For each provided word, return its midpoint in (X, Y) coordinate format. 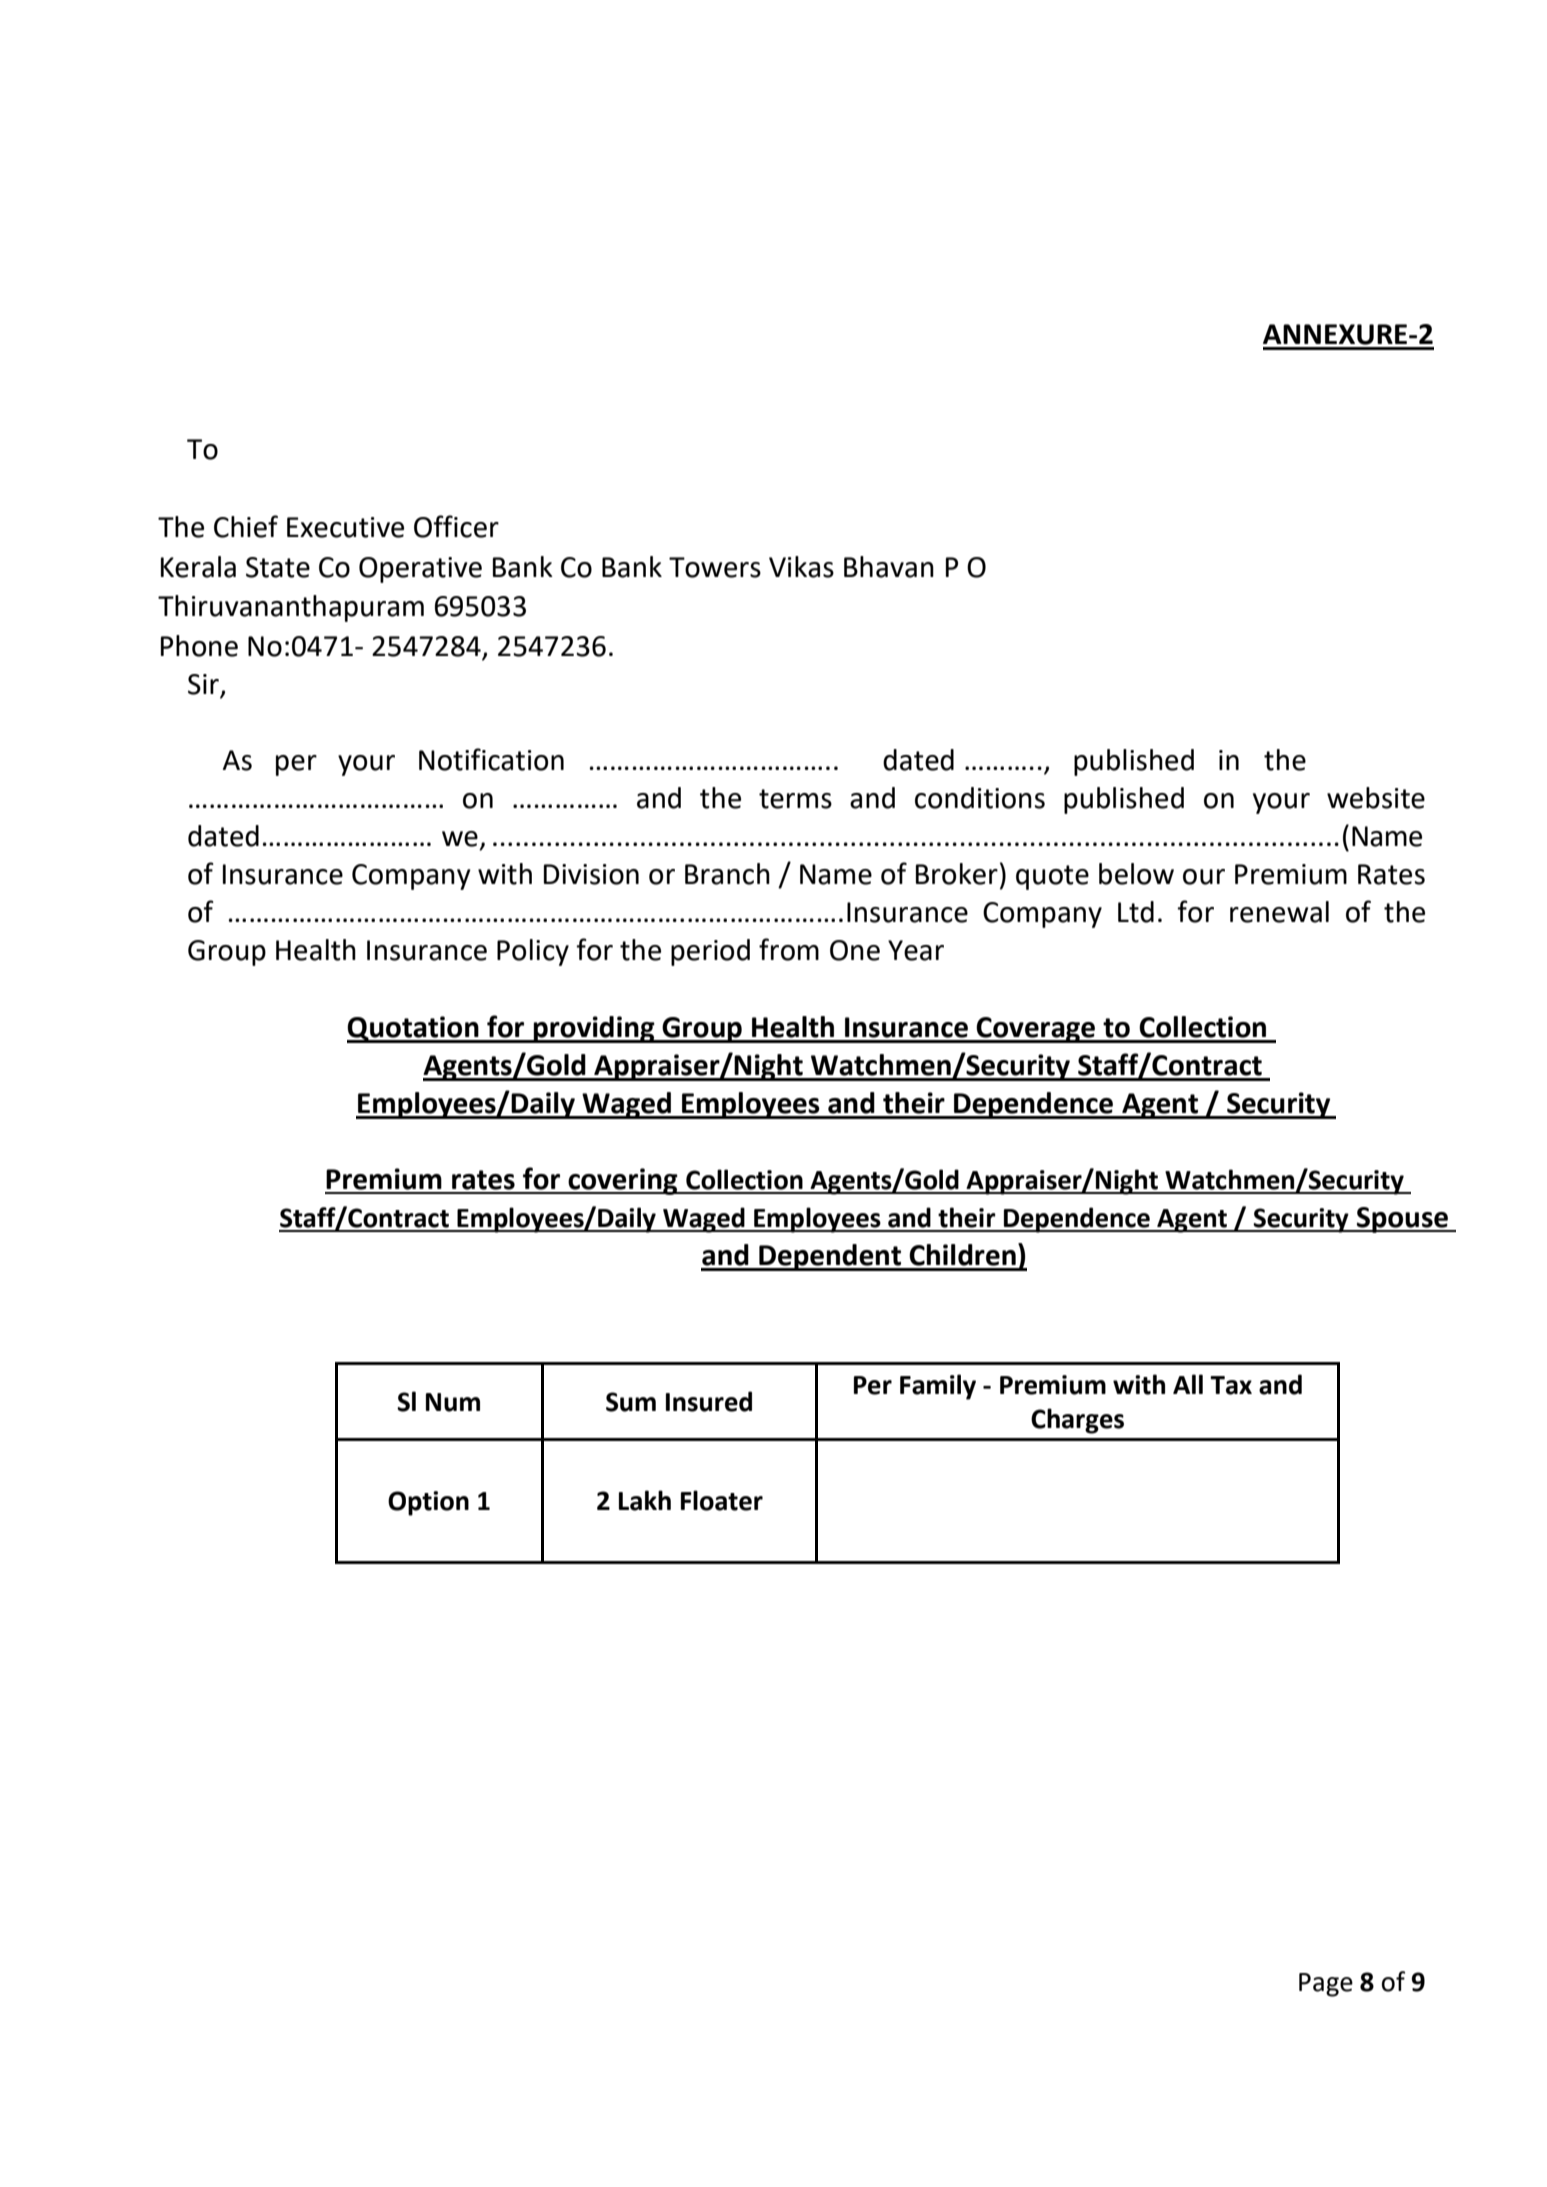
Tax (1231, 1385)
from (789, 949)
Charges (1077, 1421)
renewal (1279, 912)
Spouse (1402, 1220)
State (278, 567)
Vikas (801, 567)
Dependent (830, 1257)
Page (1326, 1985)
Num (453, 1402)
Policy (533, 952)
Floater (722, 1500)
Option (428, 1503)
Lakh (645, 1500)
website (1376, 798)
